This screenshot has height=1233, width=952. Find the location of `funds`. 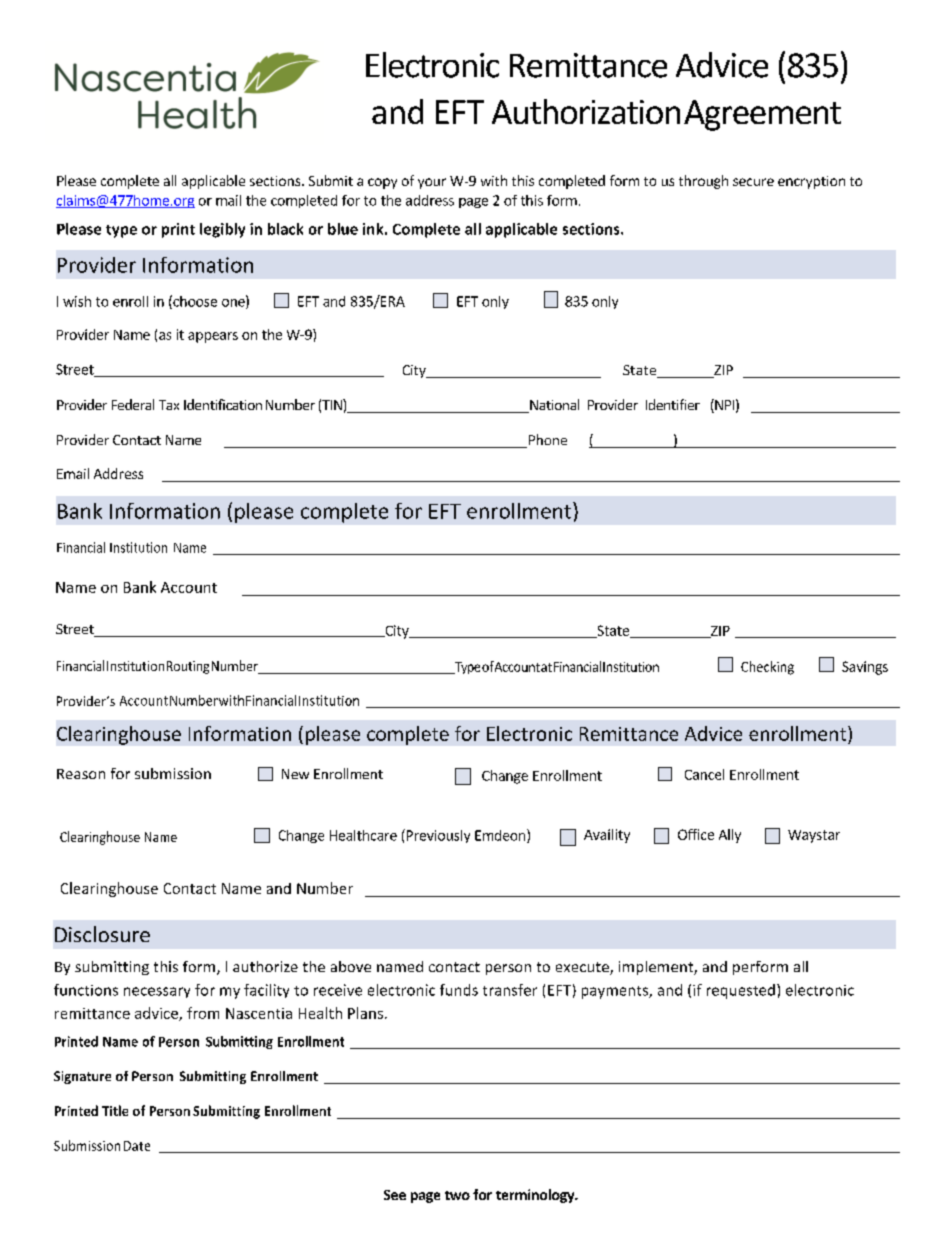

funds is located at coordinates (459, 990).
